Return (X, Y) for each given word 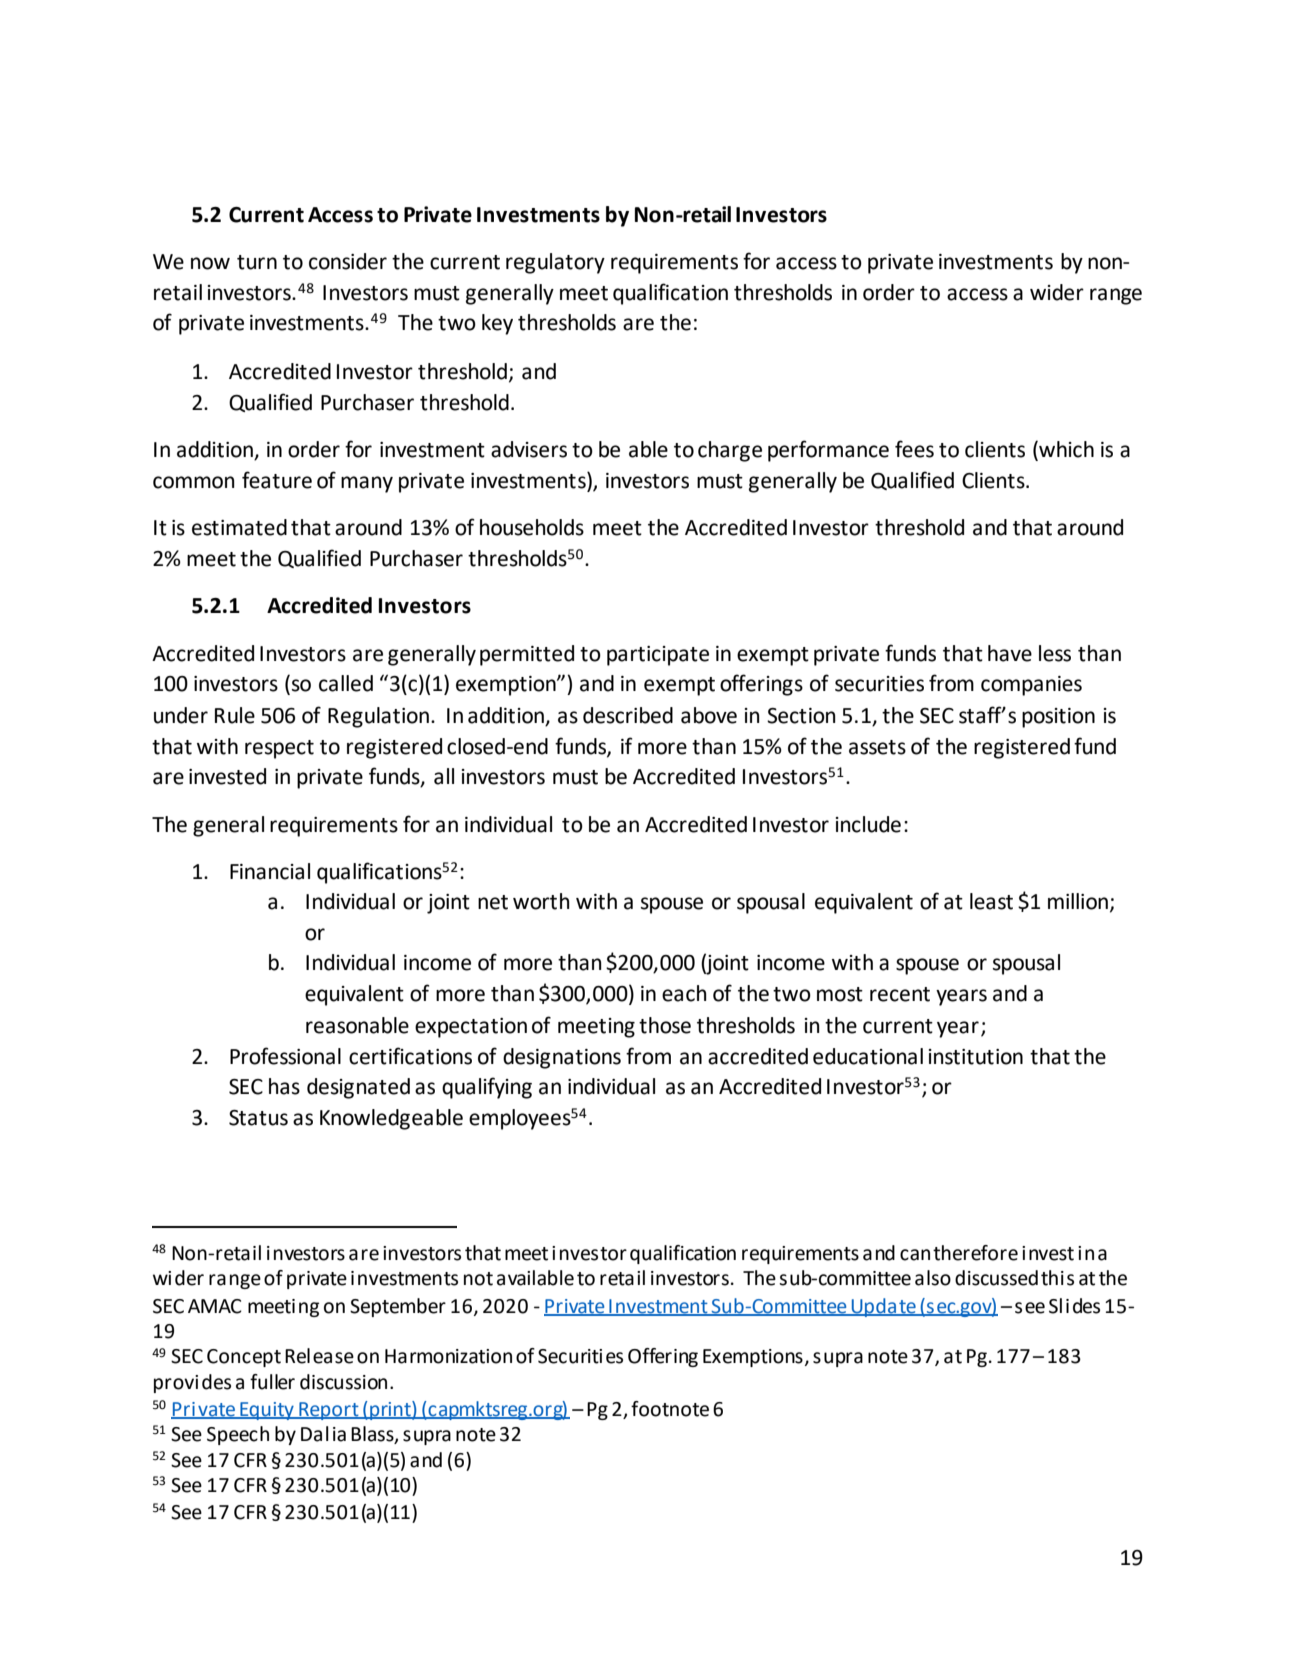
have (1010, 653)
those (665, 1025)
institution (976, 1057)
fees (914, 449)
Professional (285, 1056)
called (346, 683)
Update (883, 1307)
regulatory (555, 263)
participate (658, 656)
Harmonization (448, 1356)
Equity (267, 1411)
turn (257, 262)
